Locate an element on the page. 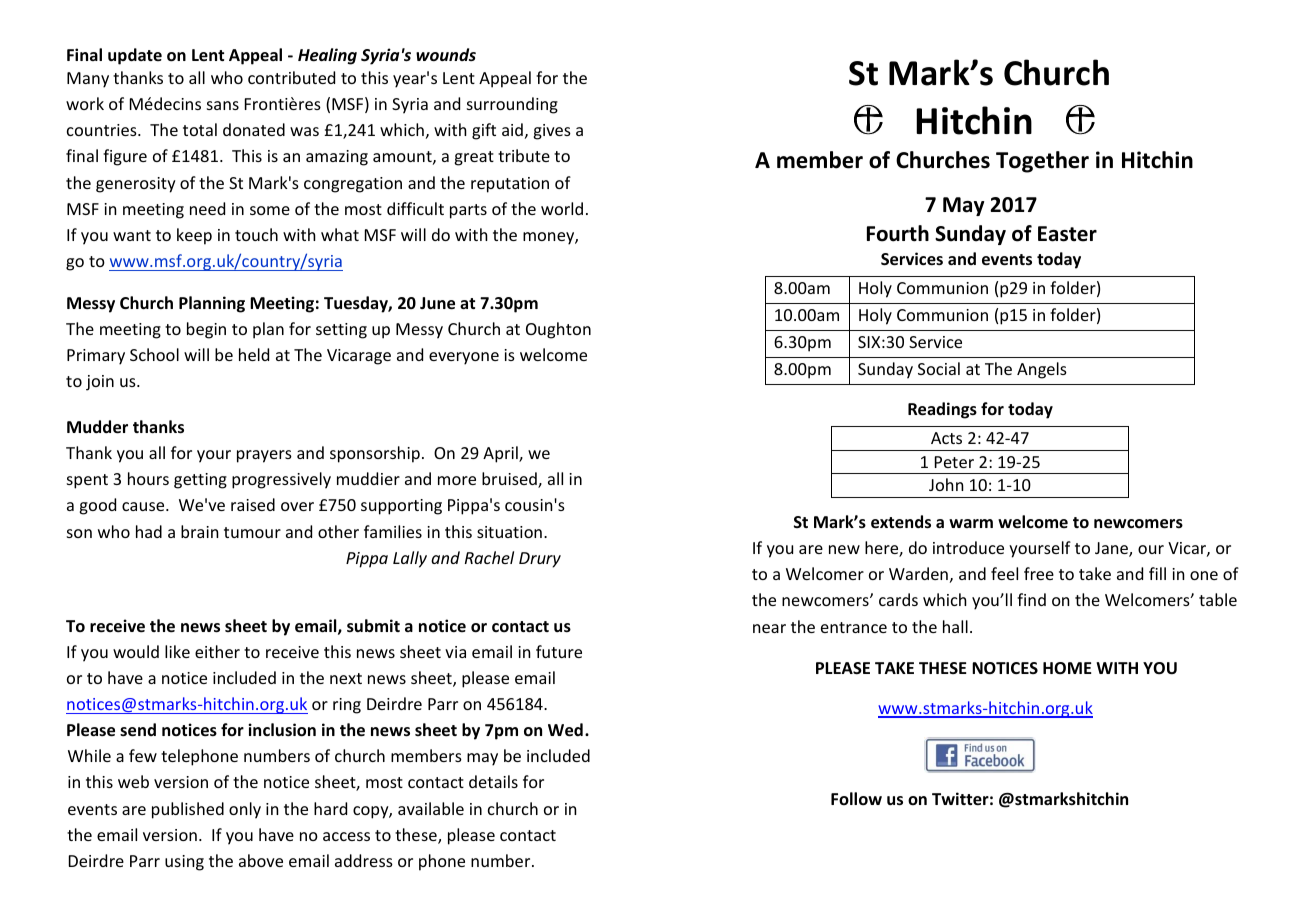 The image size is (1308, 924). April is located at coordinates (501, 454).
